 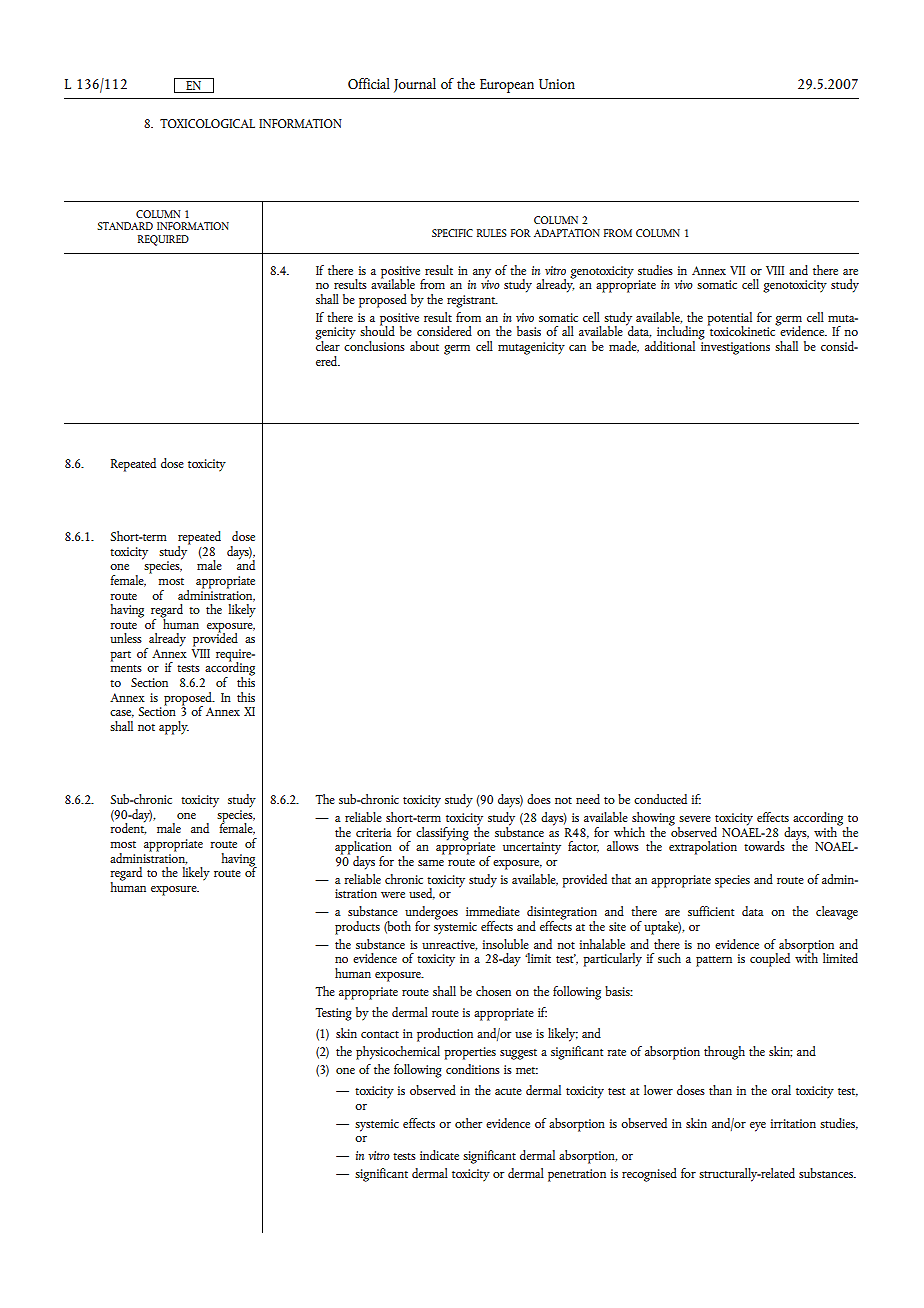 I want to click on contact, so click(x=380, y=1034).
